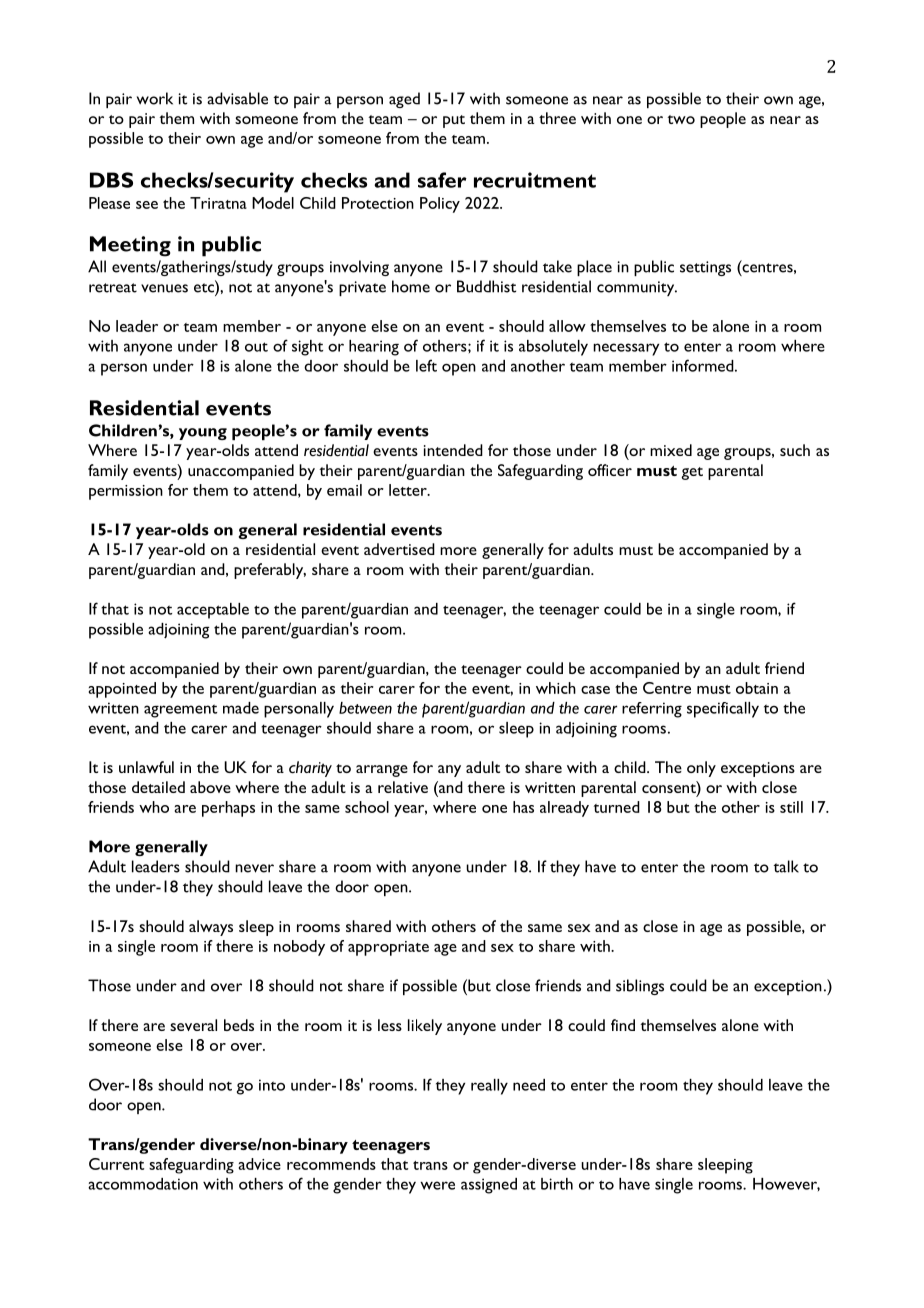 The image size is (924, 1308). What do you see at coordinates (437, 1185) in the screenshot?
I see `were` at bounding box center [437, 1185].
